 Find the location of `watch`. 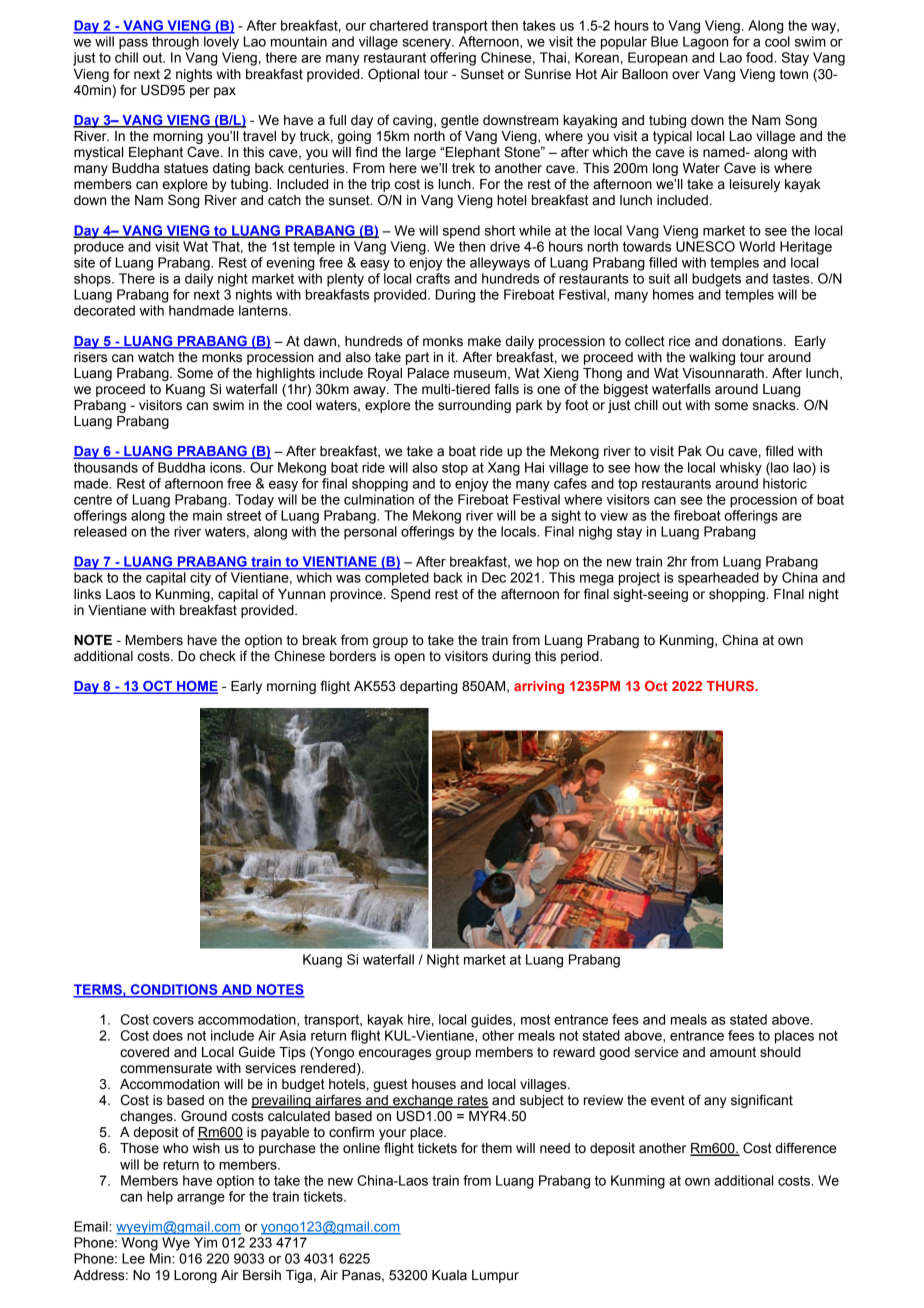

watch is located at coordinates (156, 357).
